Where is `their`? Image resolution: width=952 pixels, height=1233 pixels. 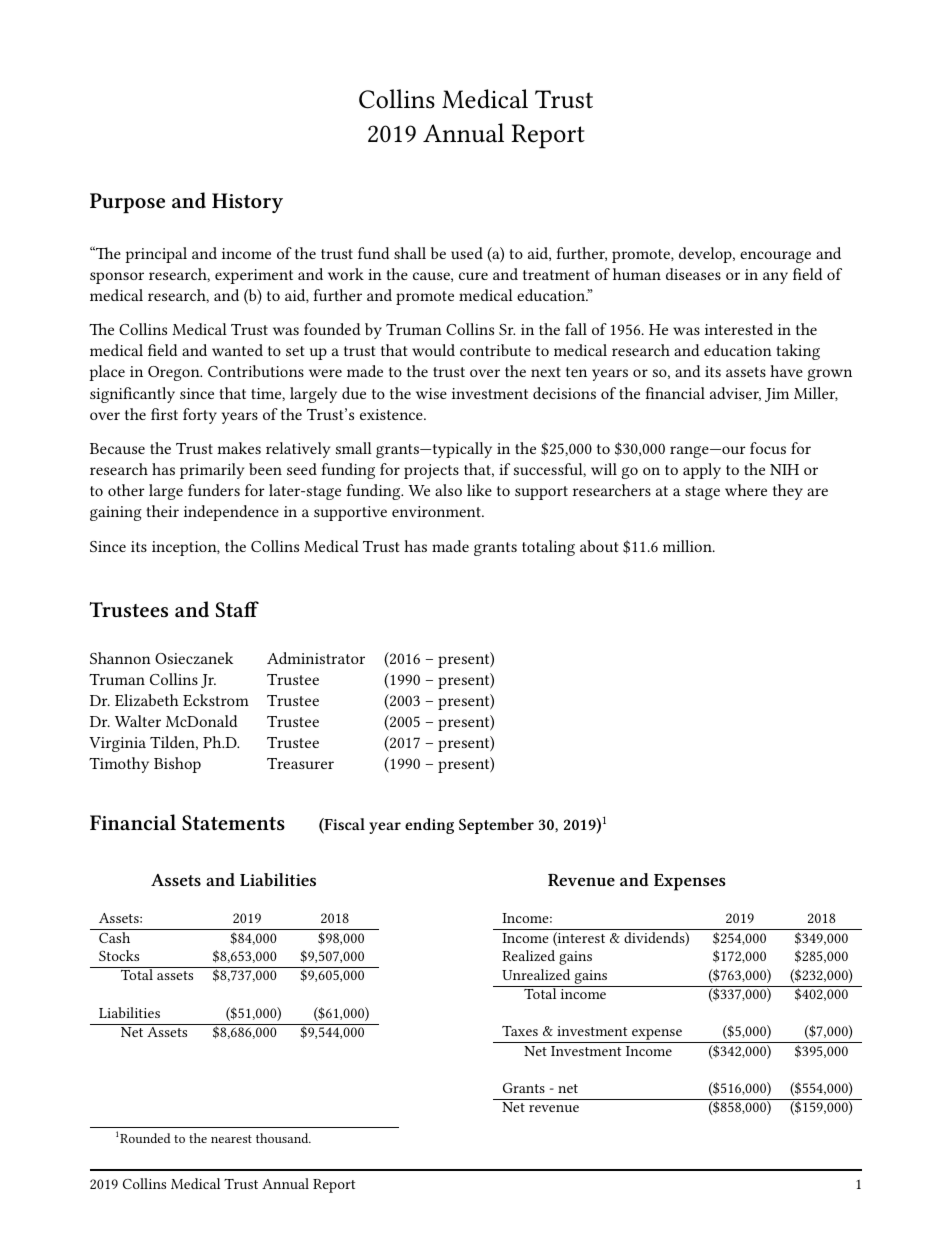 their is located at coordinates (162, 511).
